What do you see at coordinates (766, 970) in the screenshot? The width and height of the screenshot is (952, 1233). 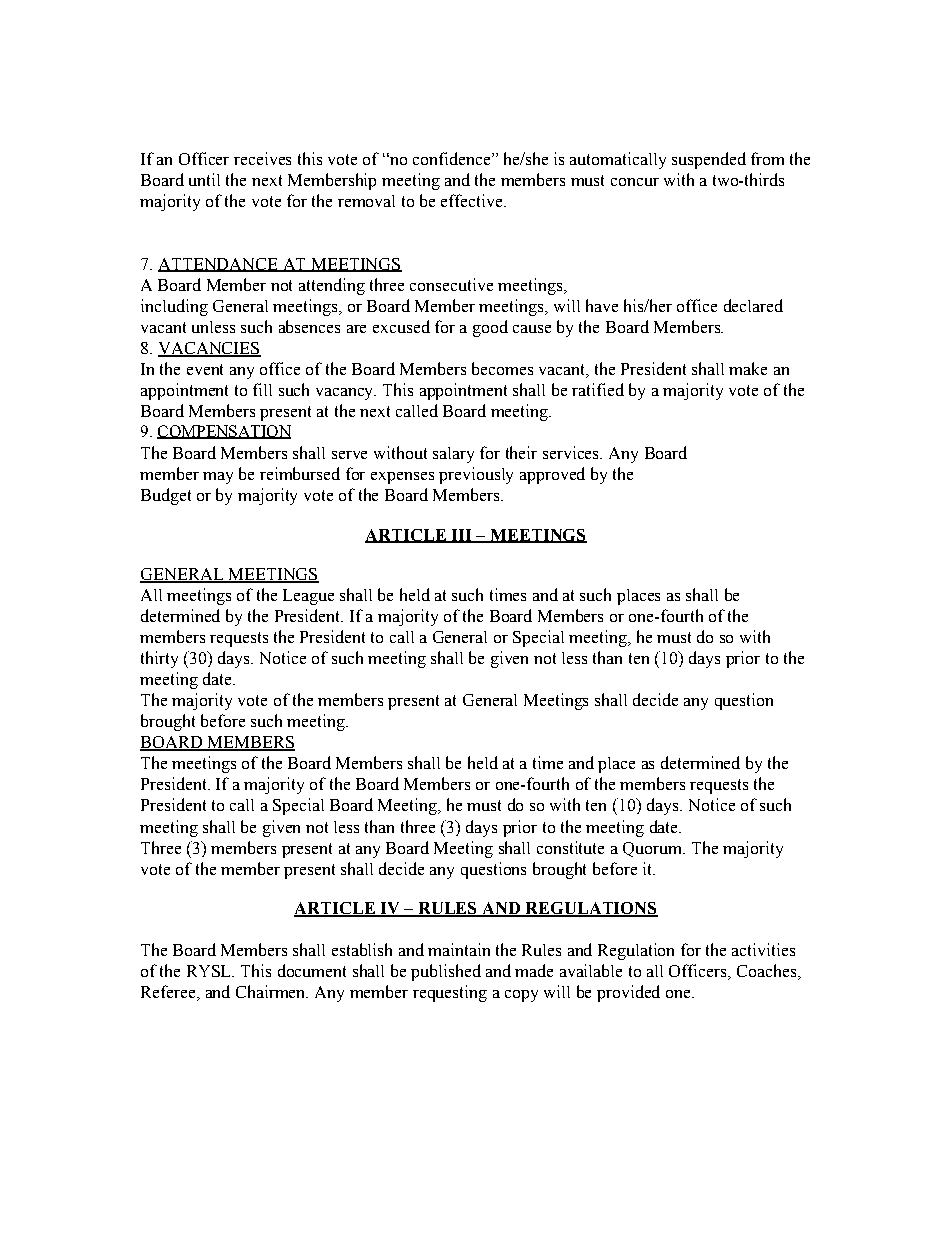 I see `Coaches` at bounding box center [766, 970].
